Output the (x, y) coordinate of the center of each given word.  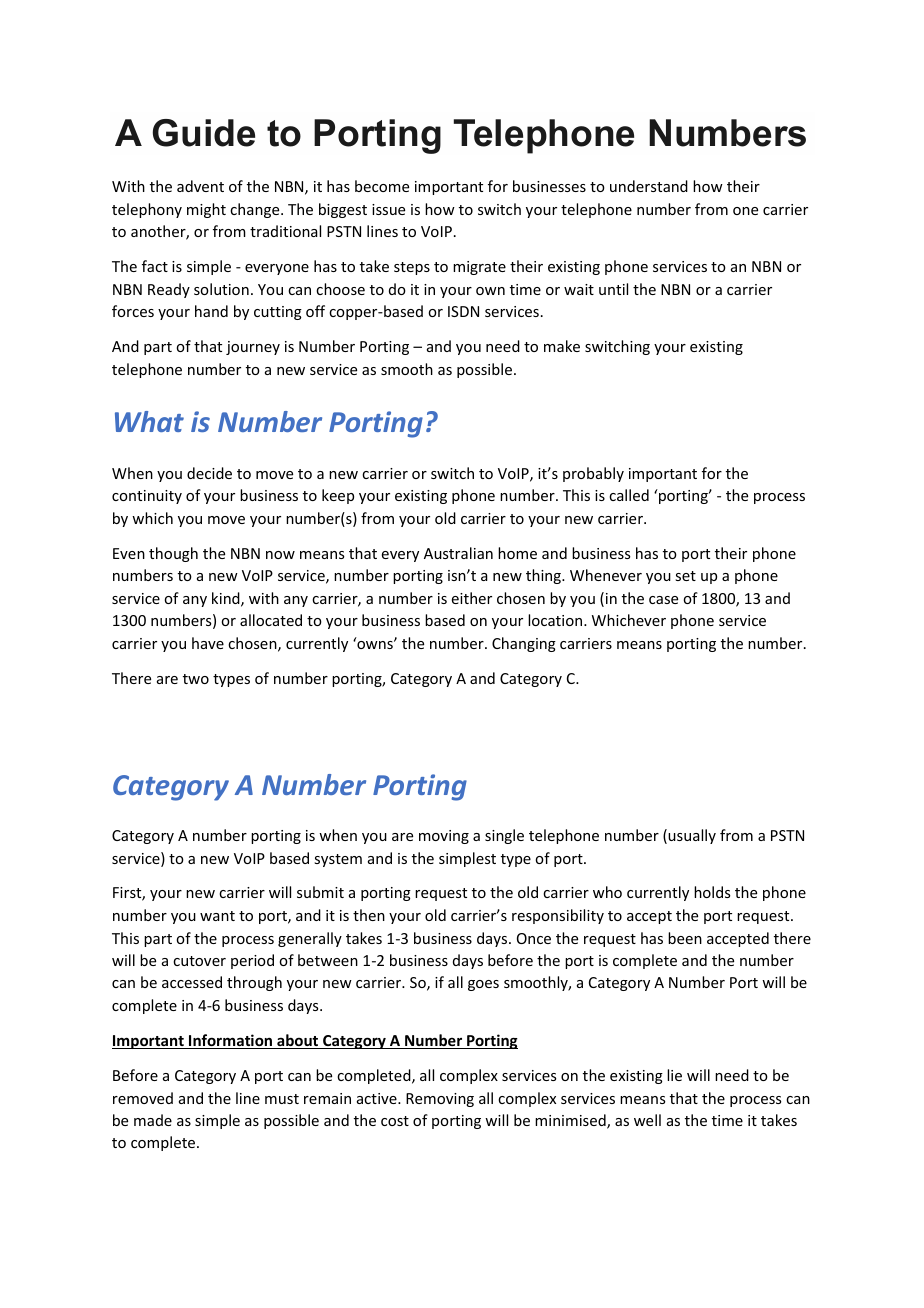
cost (395, 1121)
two (196, 679)
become (382, 186)
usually (692, 836)
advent (200, 186)
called (629, 495)
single (504, 836)
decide (209, 473)
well (647, 1120)
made (153, 1120)
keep (338, 496)
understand (649, 186)
